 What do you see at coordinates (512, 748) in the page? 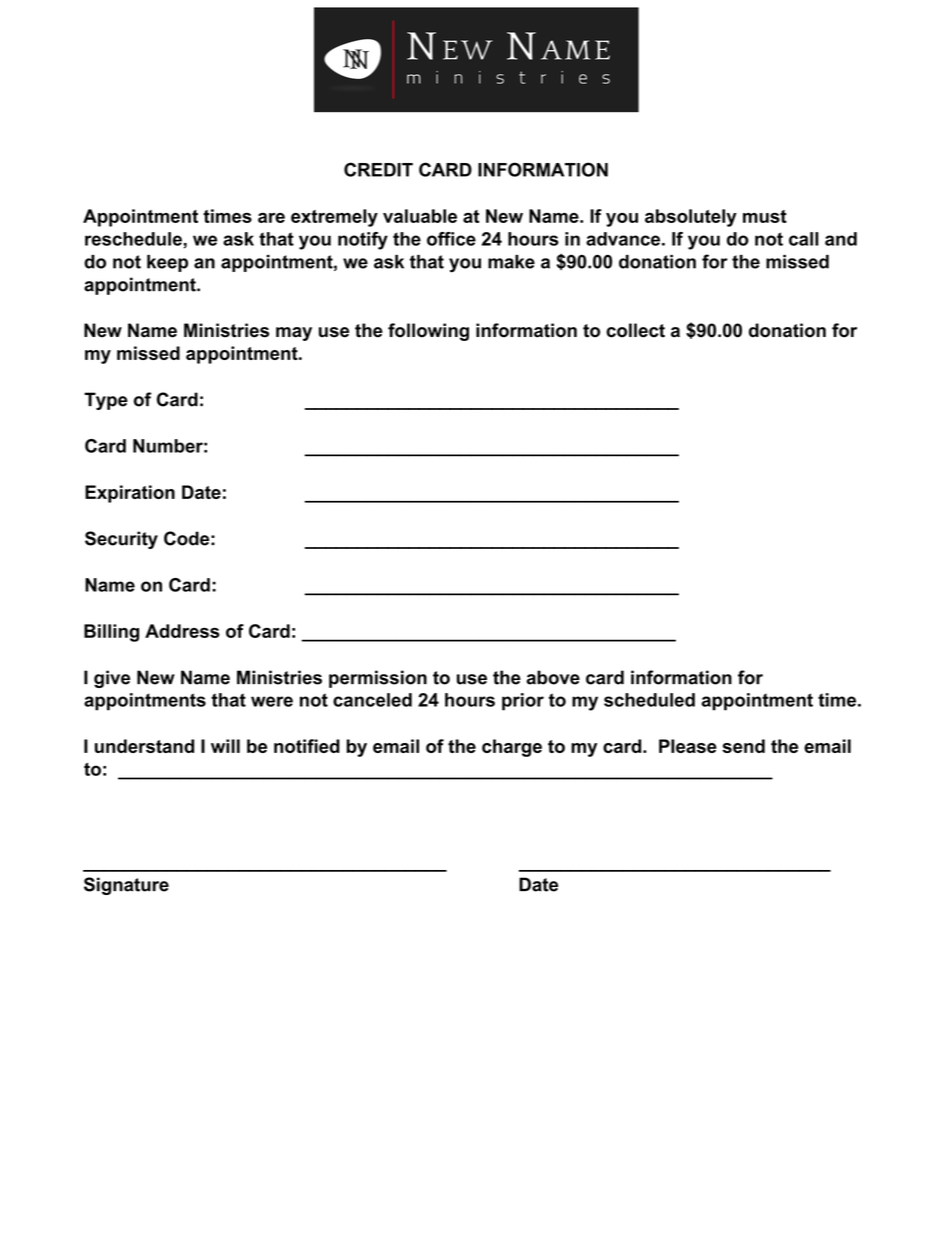
I see `charge` at bounding box center [512, 748].
